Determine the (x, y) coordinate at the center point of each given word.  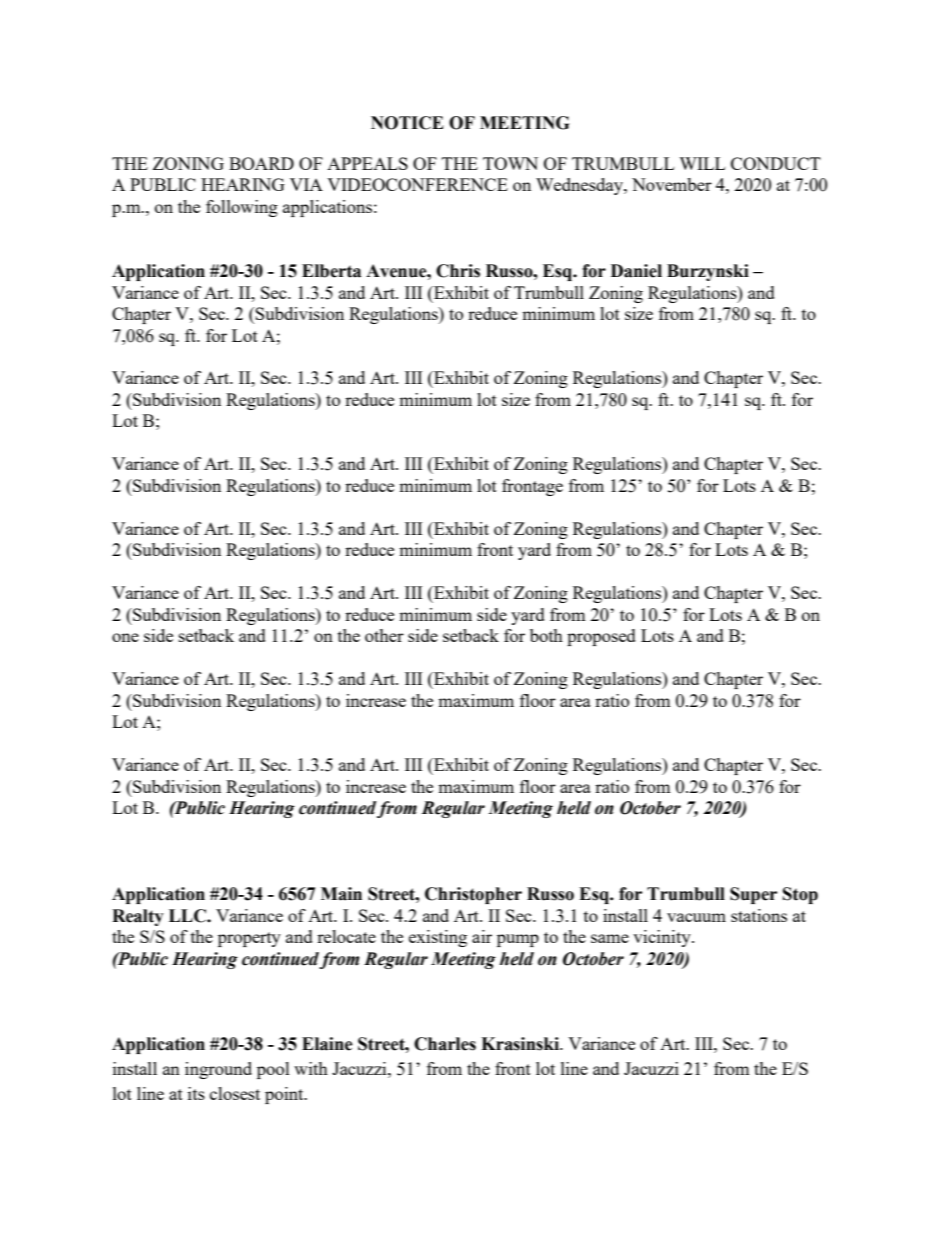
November (672, 184)
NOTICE (407, 123)
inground (218, 1070)
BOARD (261, 163)
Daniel (636, 271)
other (384, 635)
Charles (445, 1044)
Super (753, 895)
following (242, 208)
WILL (702, 163)
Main (341, 894)
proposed (601, 637)
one (125, 637)
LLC (188, 916)
